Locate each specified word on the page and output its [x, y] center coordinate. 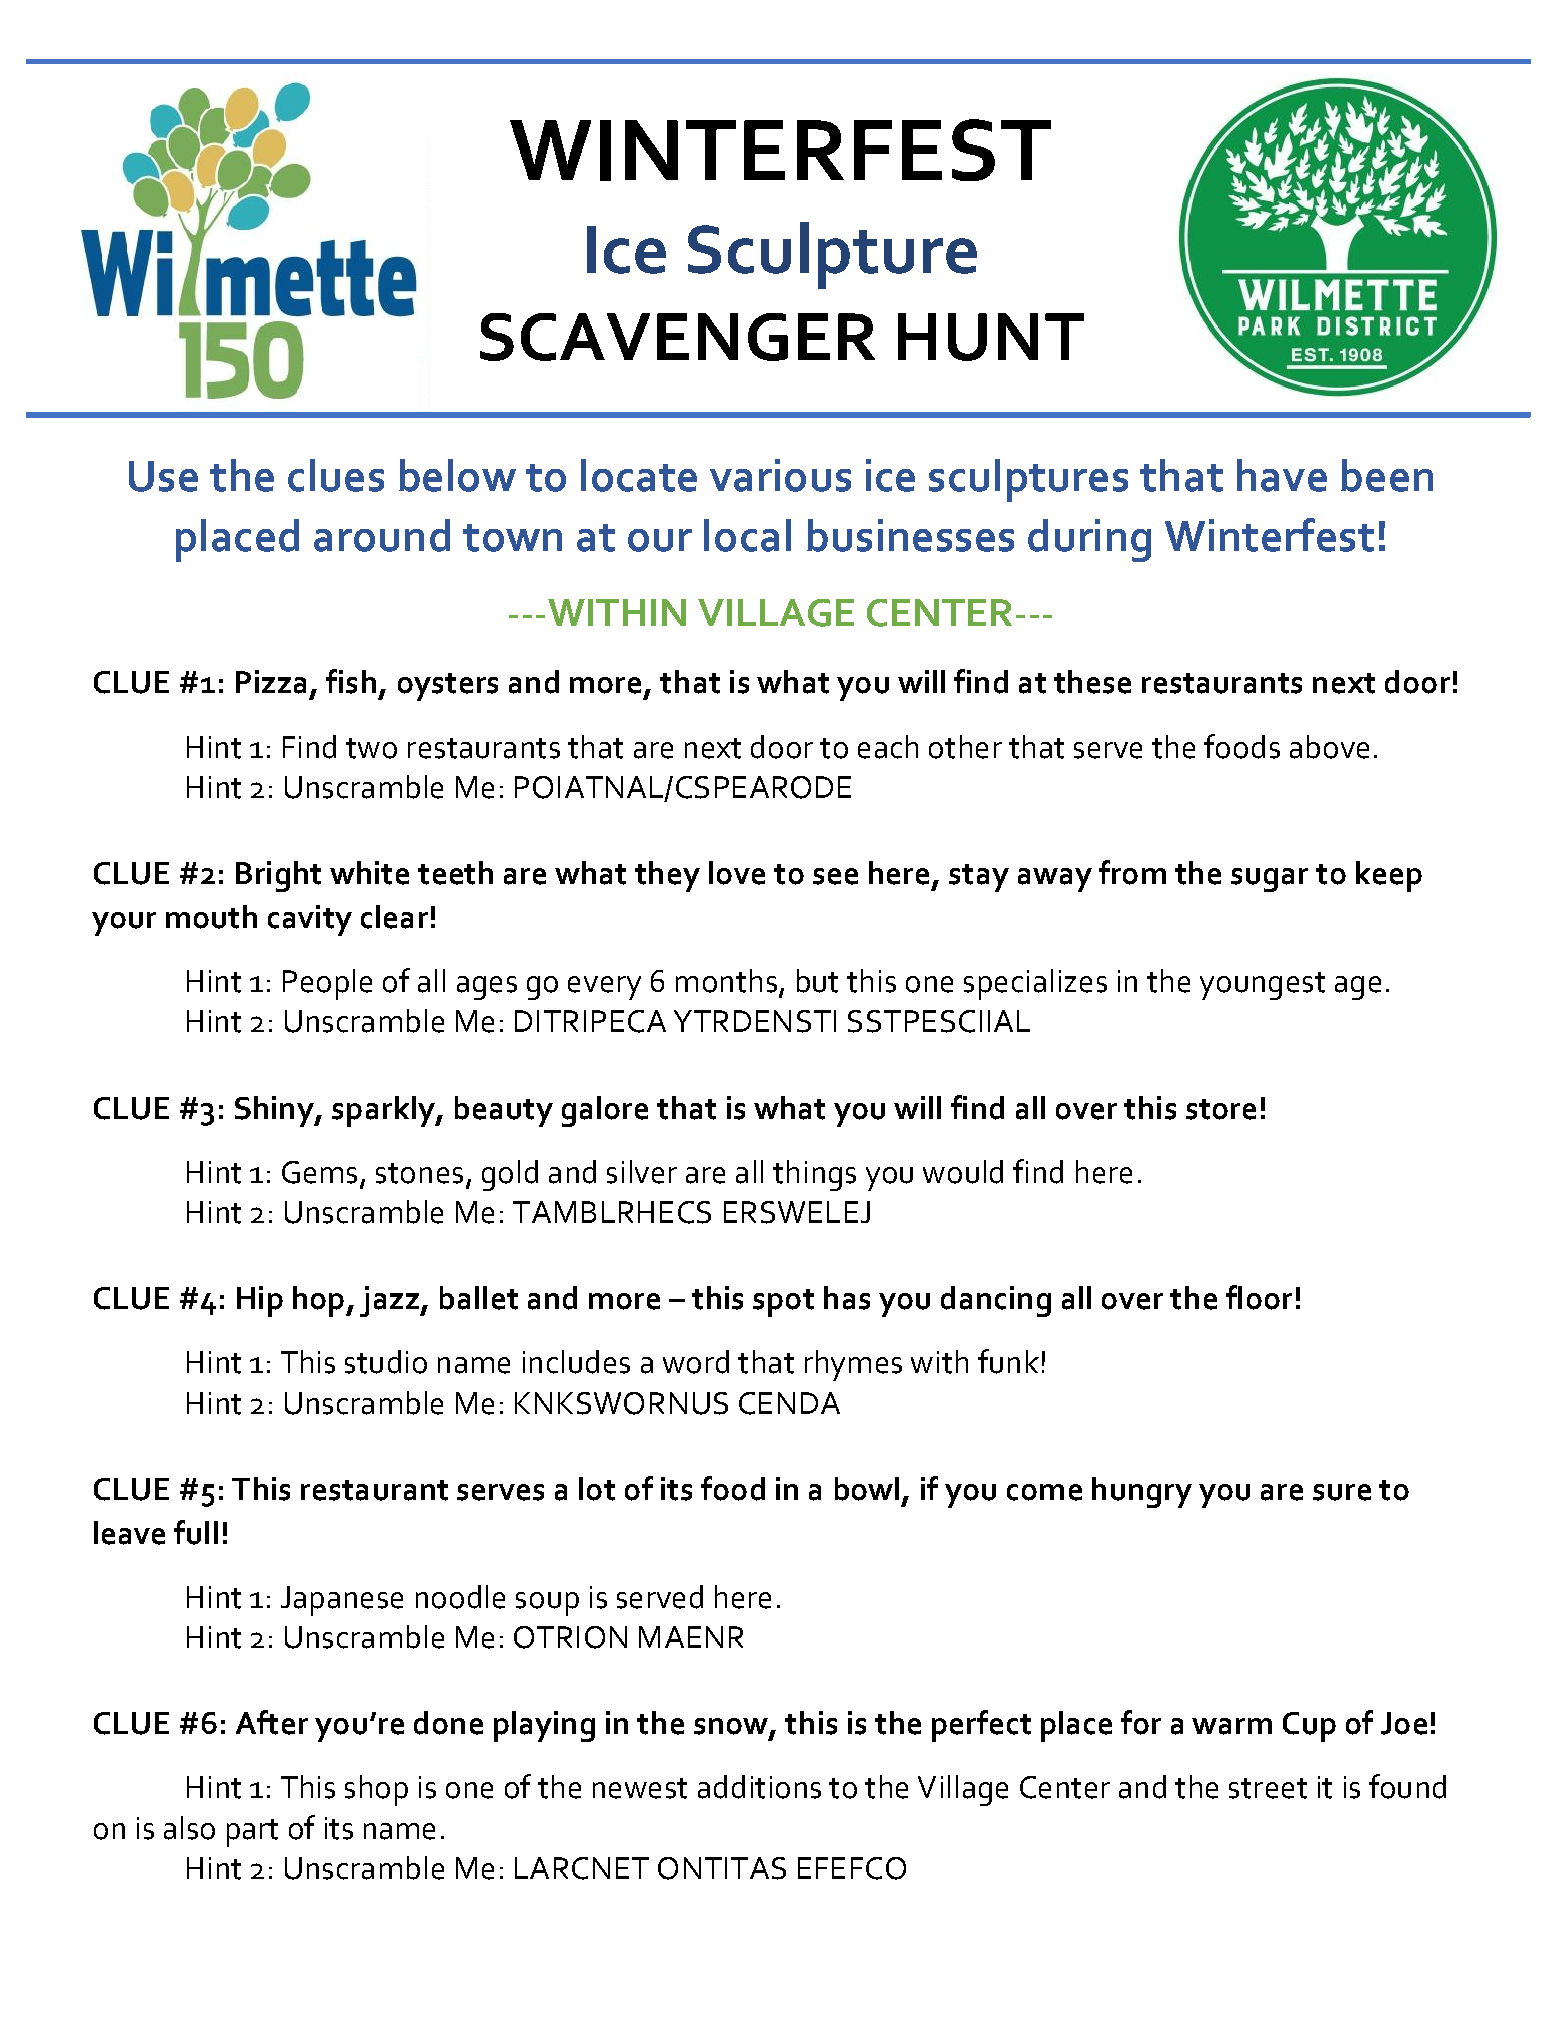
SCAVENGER [677, 337]
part [252, 1833]
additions [759, 1787]
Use [163, 476]
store [1221, 1109]
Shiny [275, 1111]
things [814, 1175]
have [1282, 475]
